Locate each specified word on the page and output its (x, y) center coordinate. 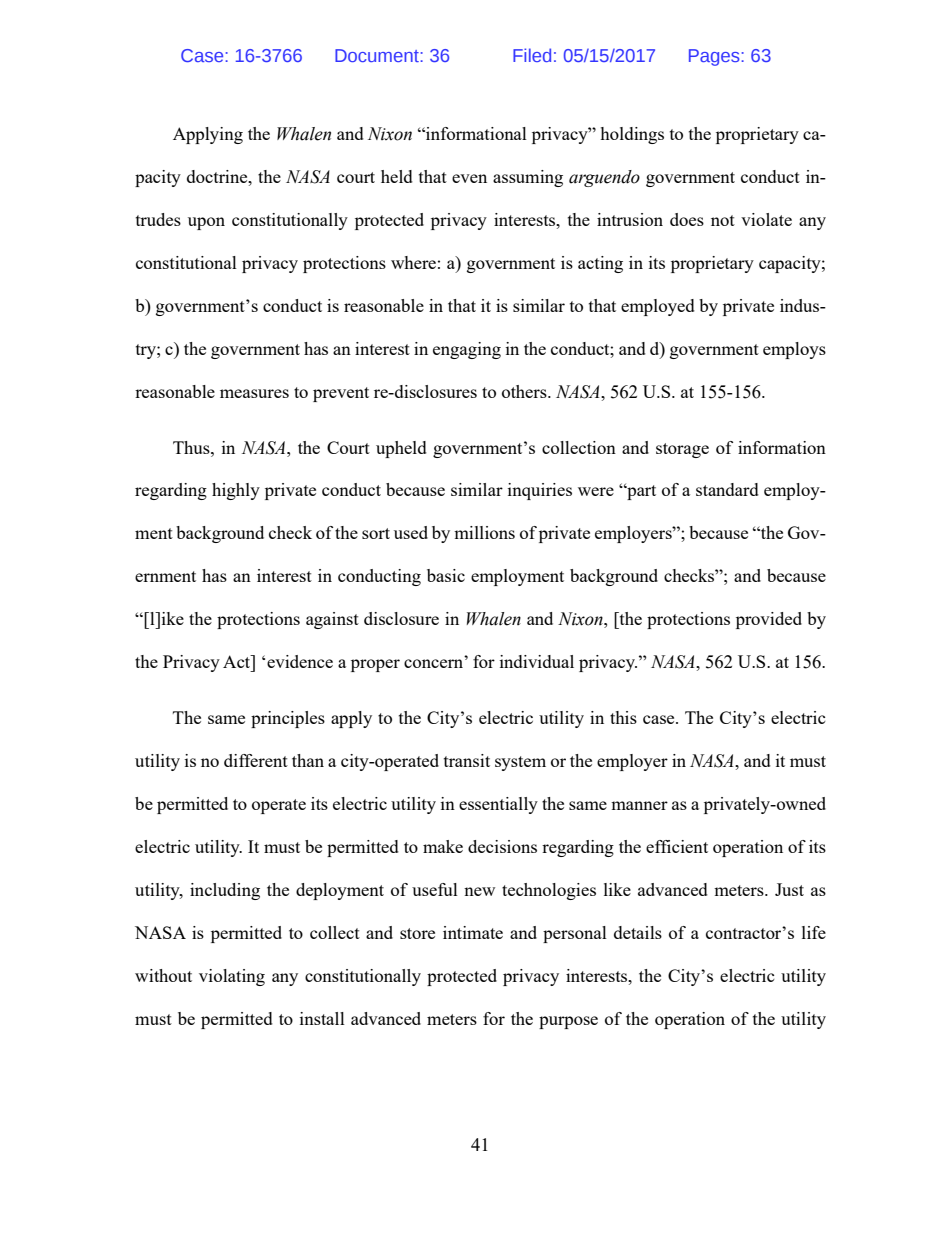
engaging (467, 350)
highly (236, 491)
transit (467, 760)
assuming (528, 178)
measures (254, 393)
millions (484, 532)
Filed (532, 55)
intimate (473, 932)
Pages (715, 57)
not (723, 220)
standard (727, 489)
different (256, 760)
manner (639, 805)
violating (232, 977)
